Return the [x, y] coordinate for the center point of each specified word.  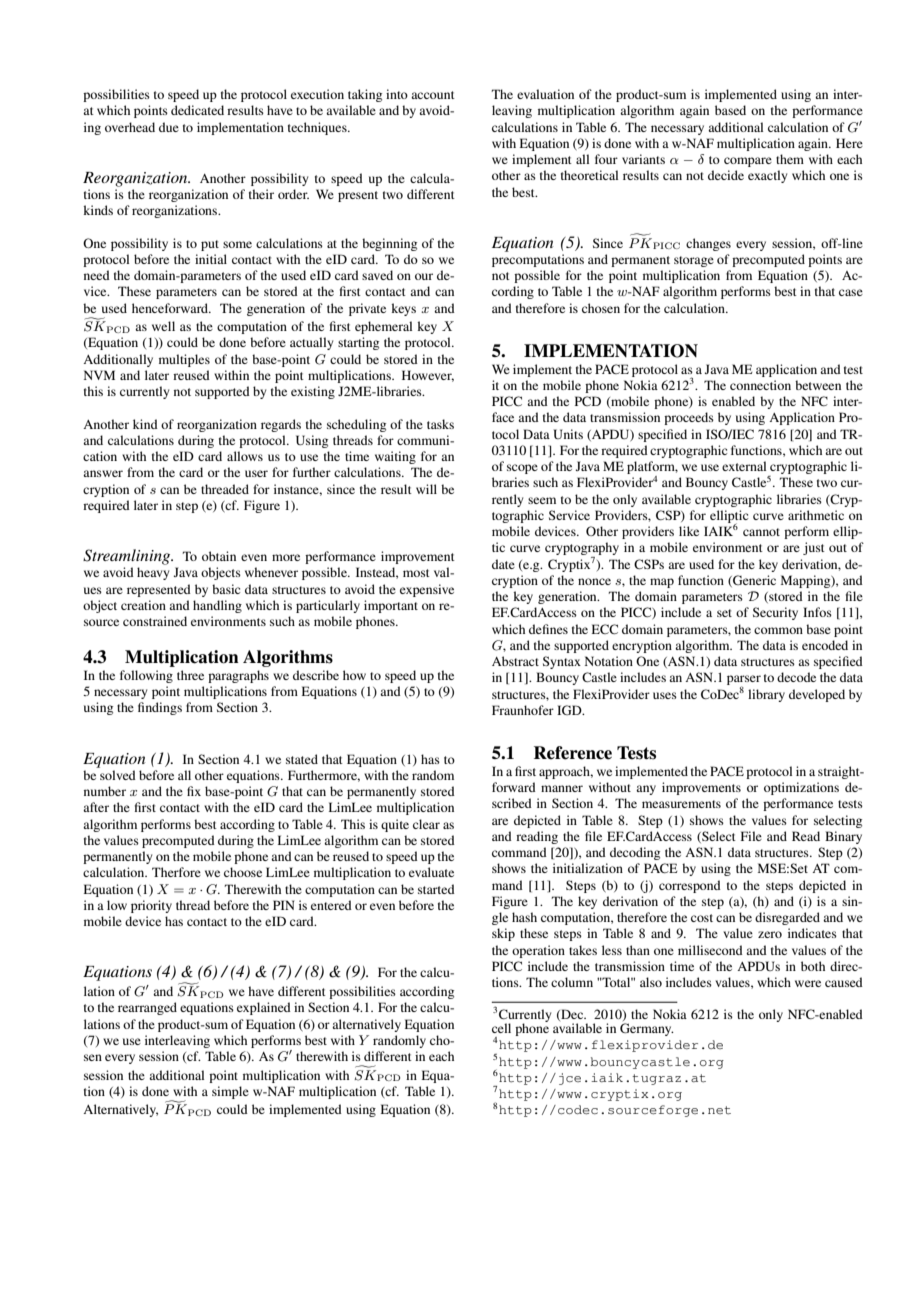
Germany [647, 1029]
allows [245, 456]
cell [501, 1028]
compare [748, 162]
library [766, 695]
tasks [440, 424]
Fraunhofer [523, 710]
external [744, 466]
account [433, 95]
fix [194, 791]
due [169, 127]
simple [230, 1092]
